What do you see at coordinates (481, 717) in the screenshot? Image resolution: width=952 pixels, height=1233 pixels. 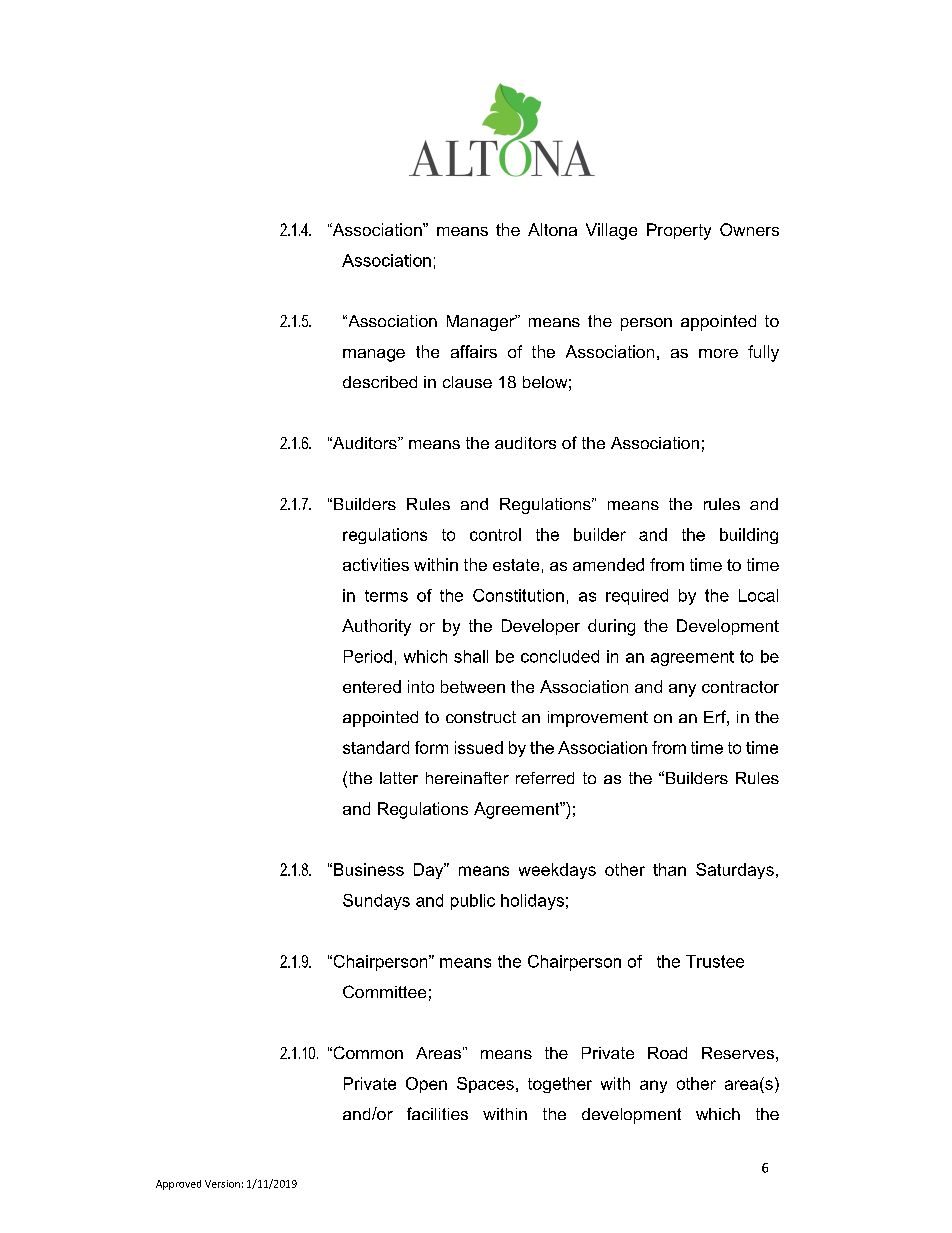 I see `construct` at bounding box center [481, 717].
